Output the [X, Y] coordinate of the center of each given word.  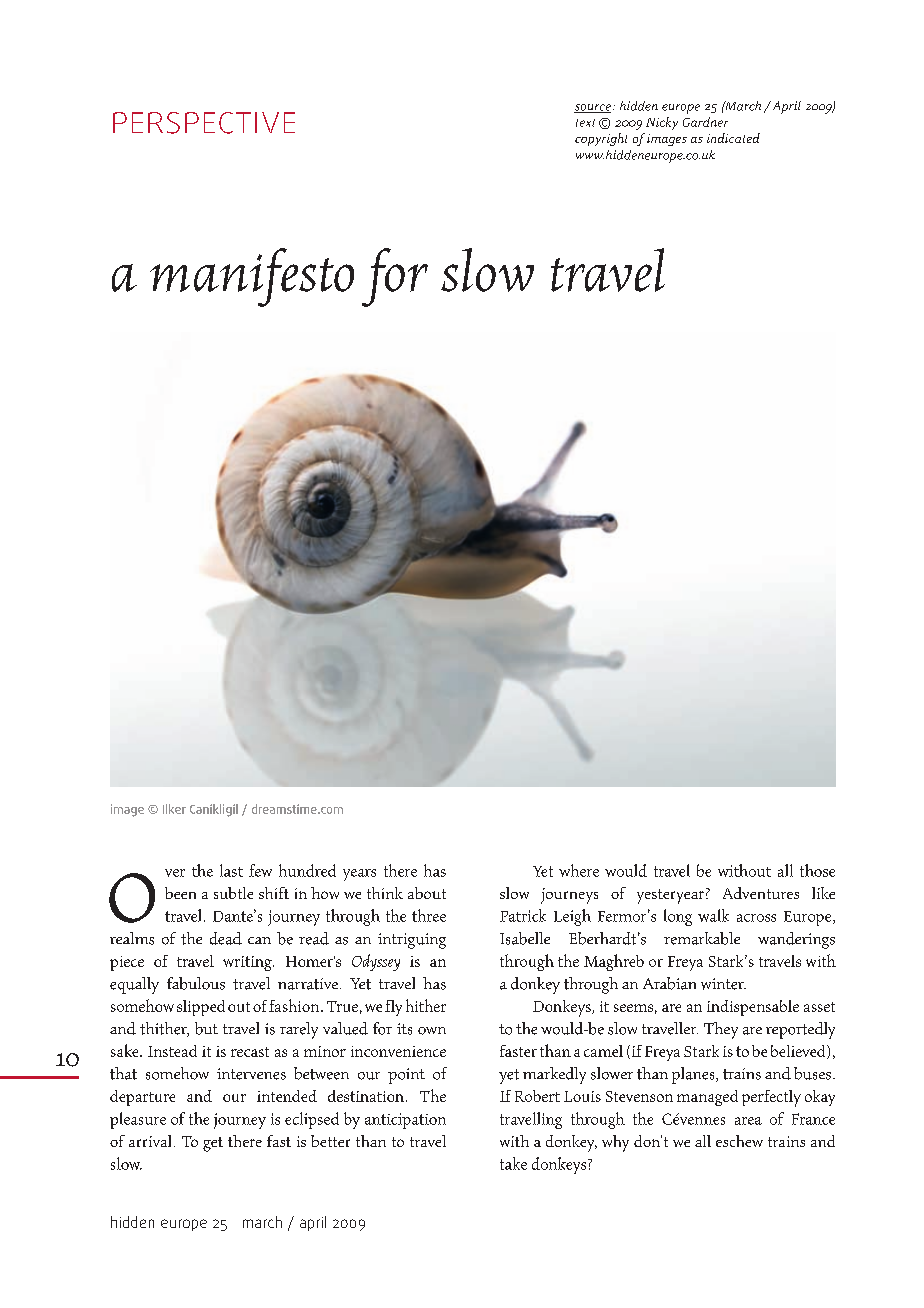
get [213, 1144]
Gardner [705, 122]
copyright [601, 139]
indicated [733, 138]
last [231, 870]
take [513, 1163]
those [817, 870]
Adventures [761, 893]
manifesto [252, 277]
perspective [204, 123]
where [579, 870]
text [585, 123]
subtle [233, 893]
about [427, 893]
